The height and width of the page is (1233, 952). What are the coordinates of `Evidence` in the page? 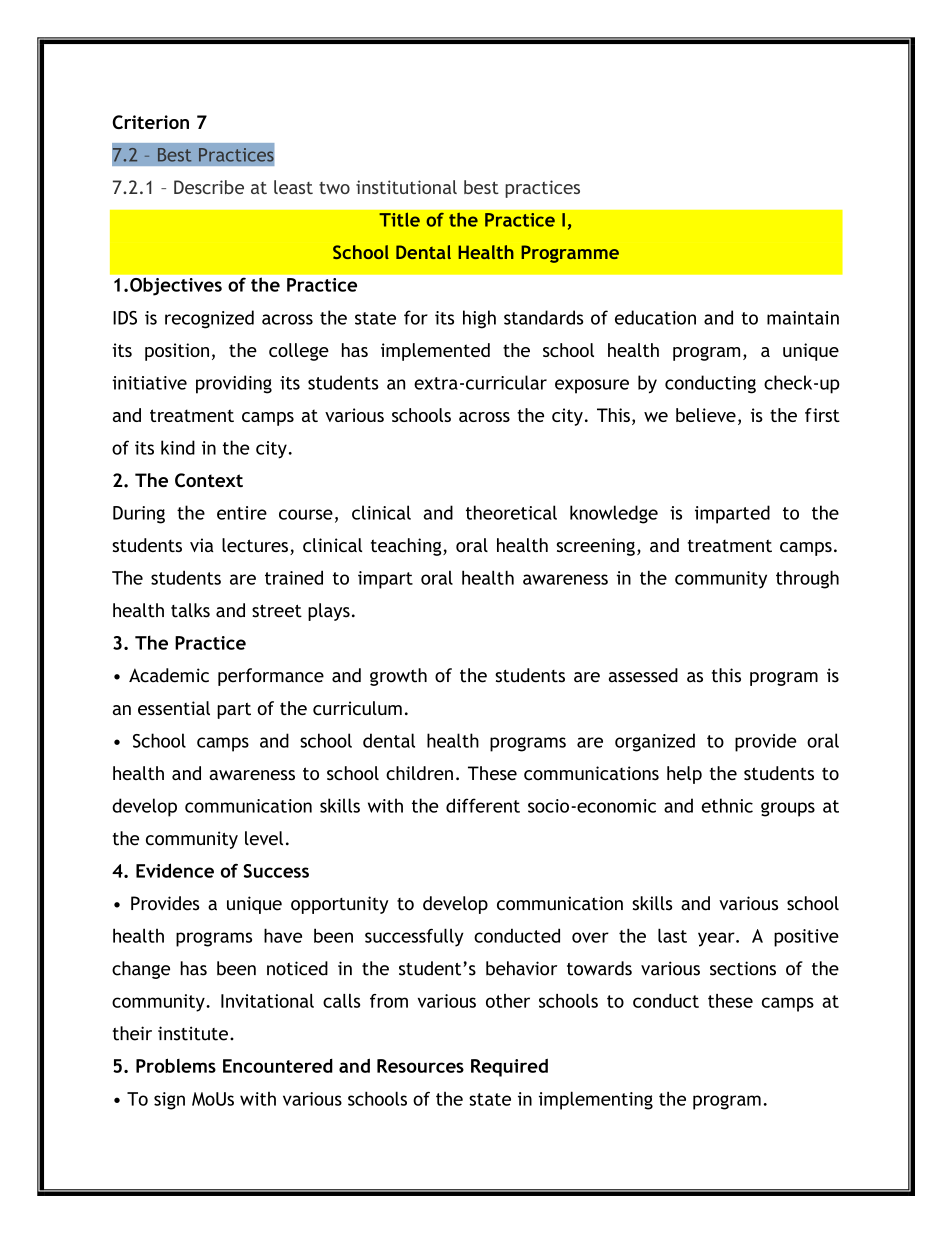 It's located at (175, 870).
